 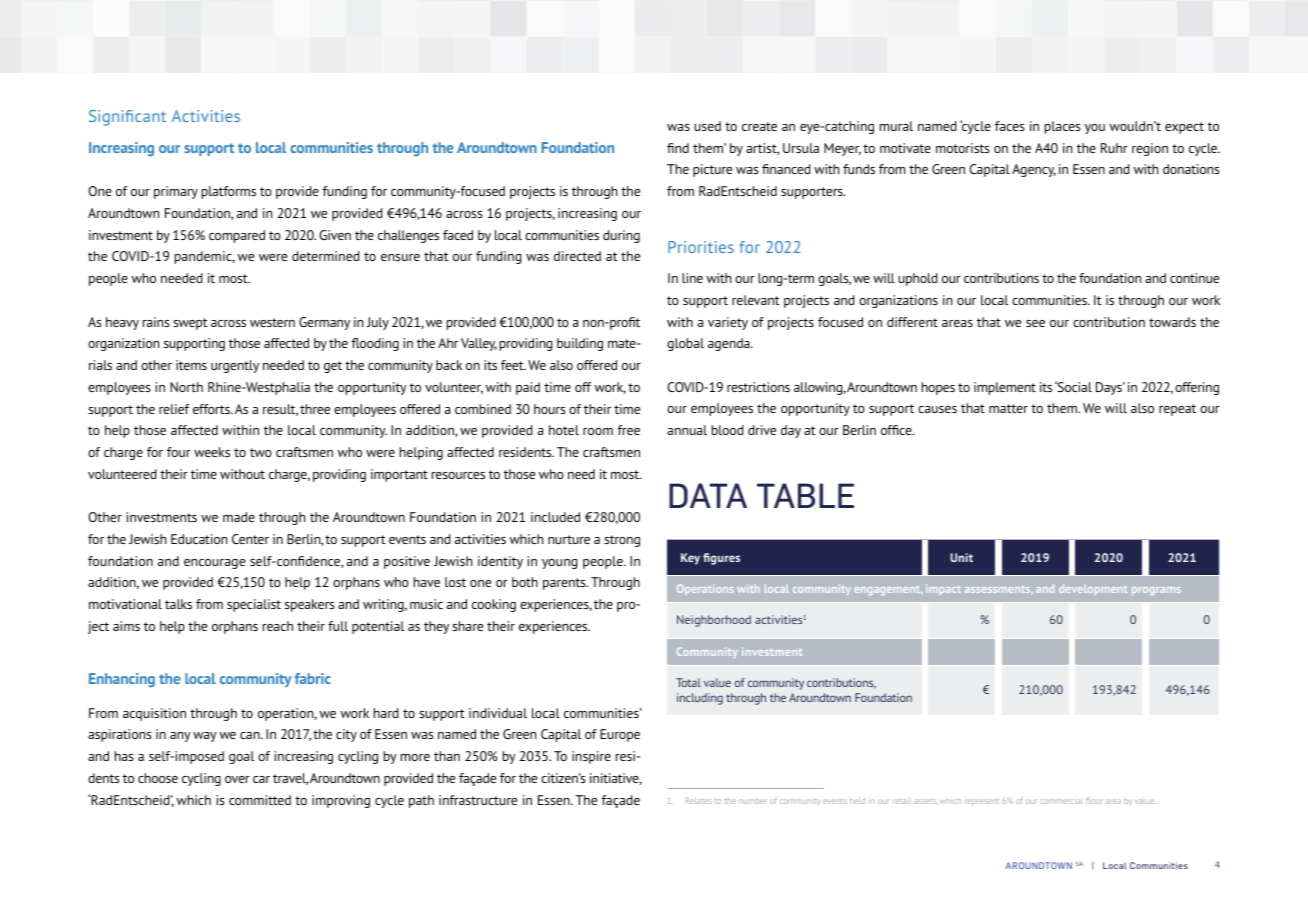 What do you see at coordinates (1035, 323) in the screenshot?
I see `see` at bounding box center [1035, 323].
